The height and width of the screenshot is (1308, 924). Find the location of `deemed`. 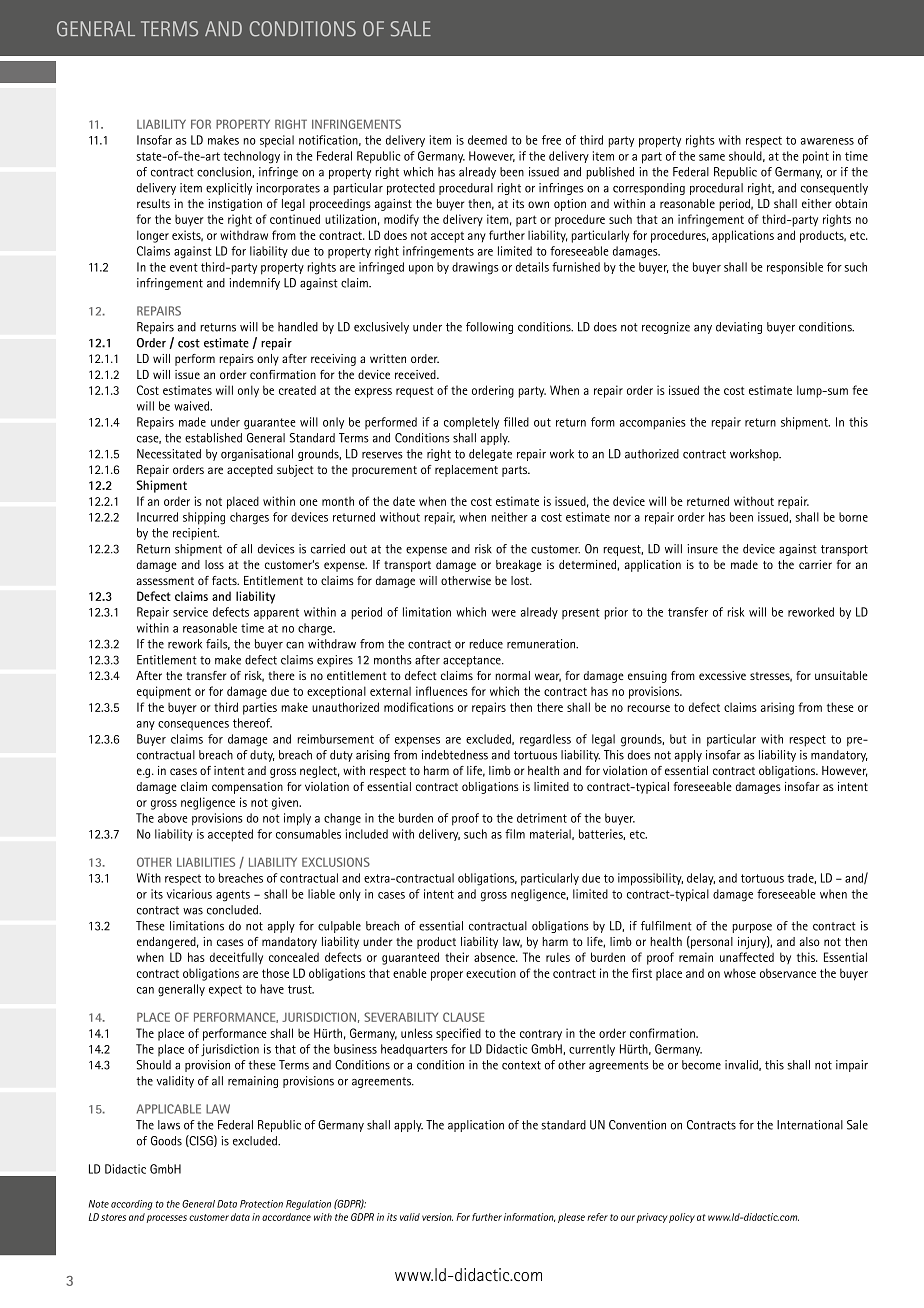

deemed is located at coordinates (487, 140).
